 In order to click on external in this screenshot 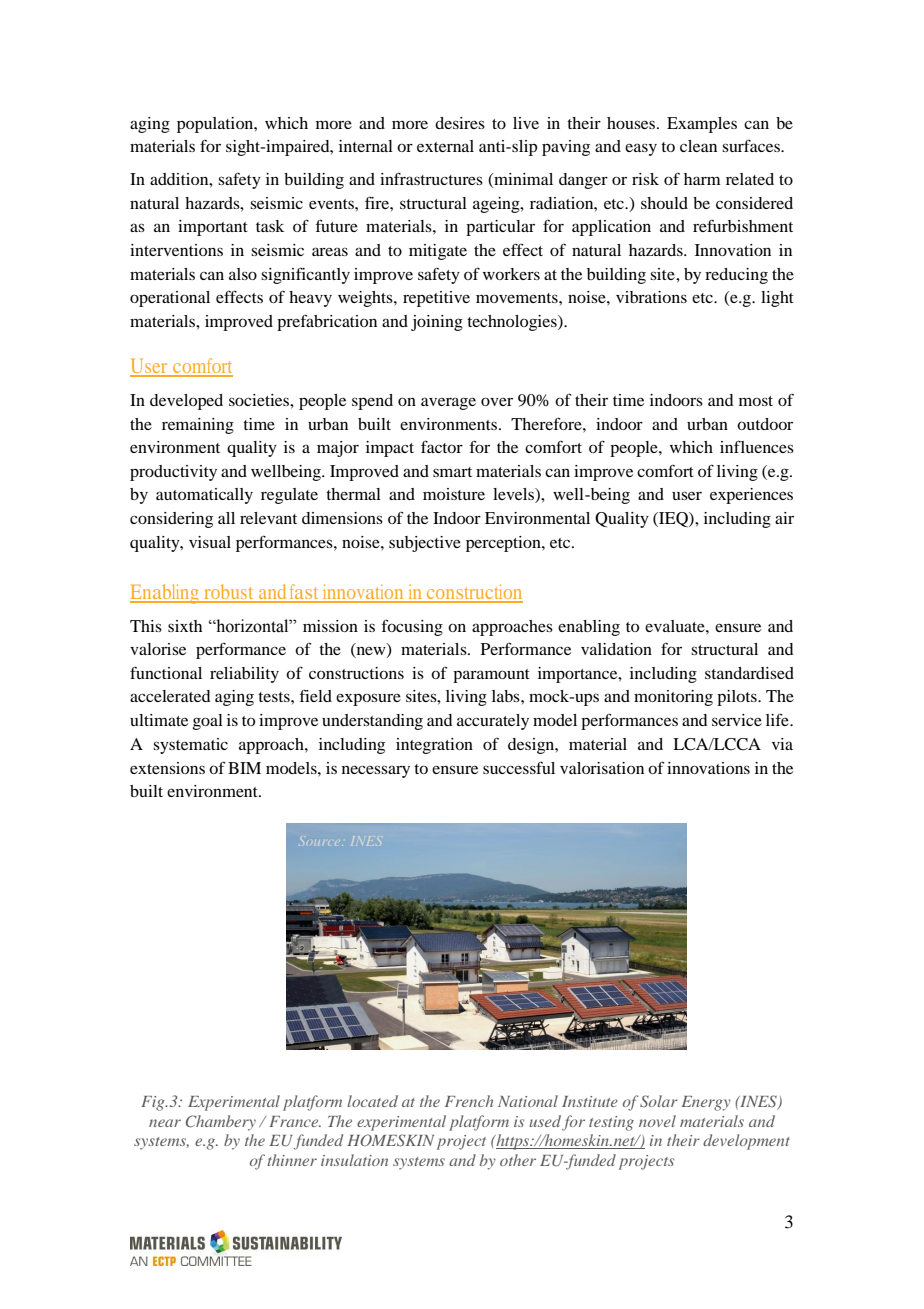, I will do `click(445, 146)`.
